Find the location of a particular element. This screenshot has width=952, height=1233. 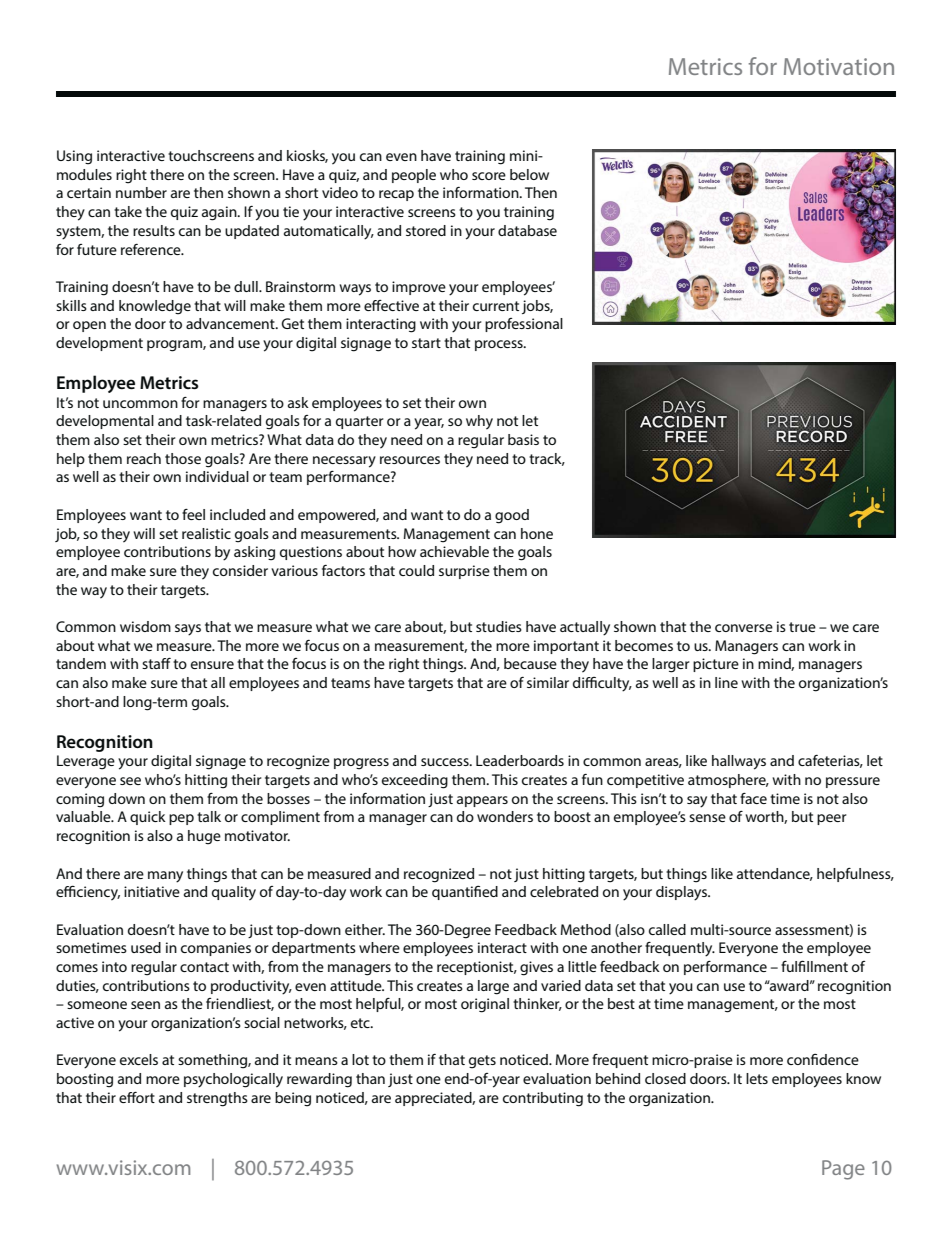

many is located at coordinates (165, 877).
